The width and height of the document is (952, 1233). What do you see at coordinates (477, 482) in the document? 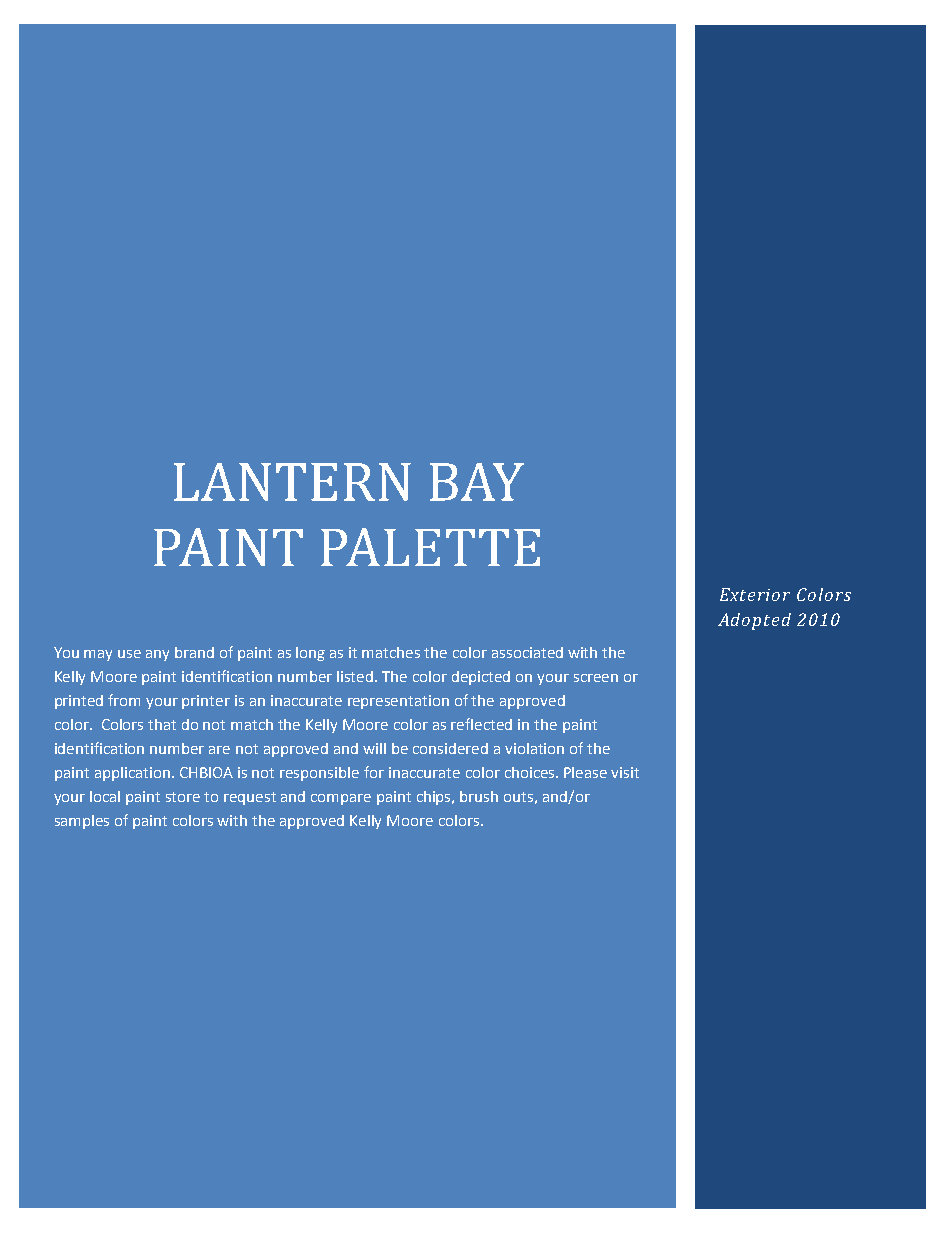
I see `BAY` at bounding box center [477, 482].
